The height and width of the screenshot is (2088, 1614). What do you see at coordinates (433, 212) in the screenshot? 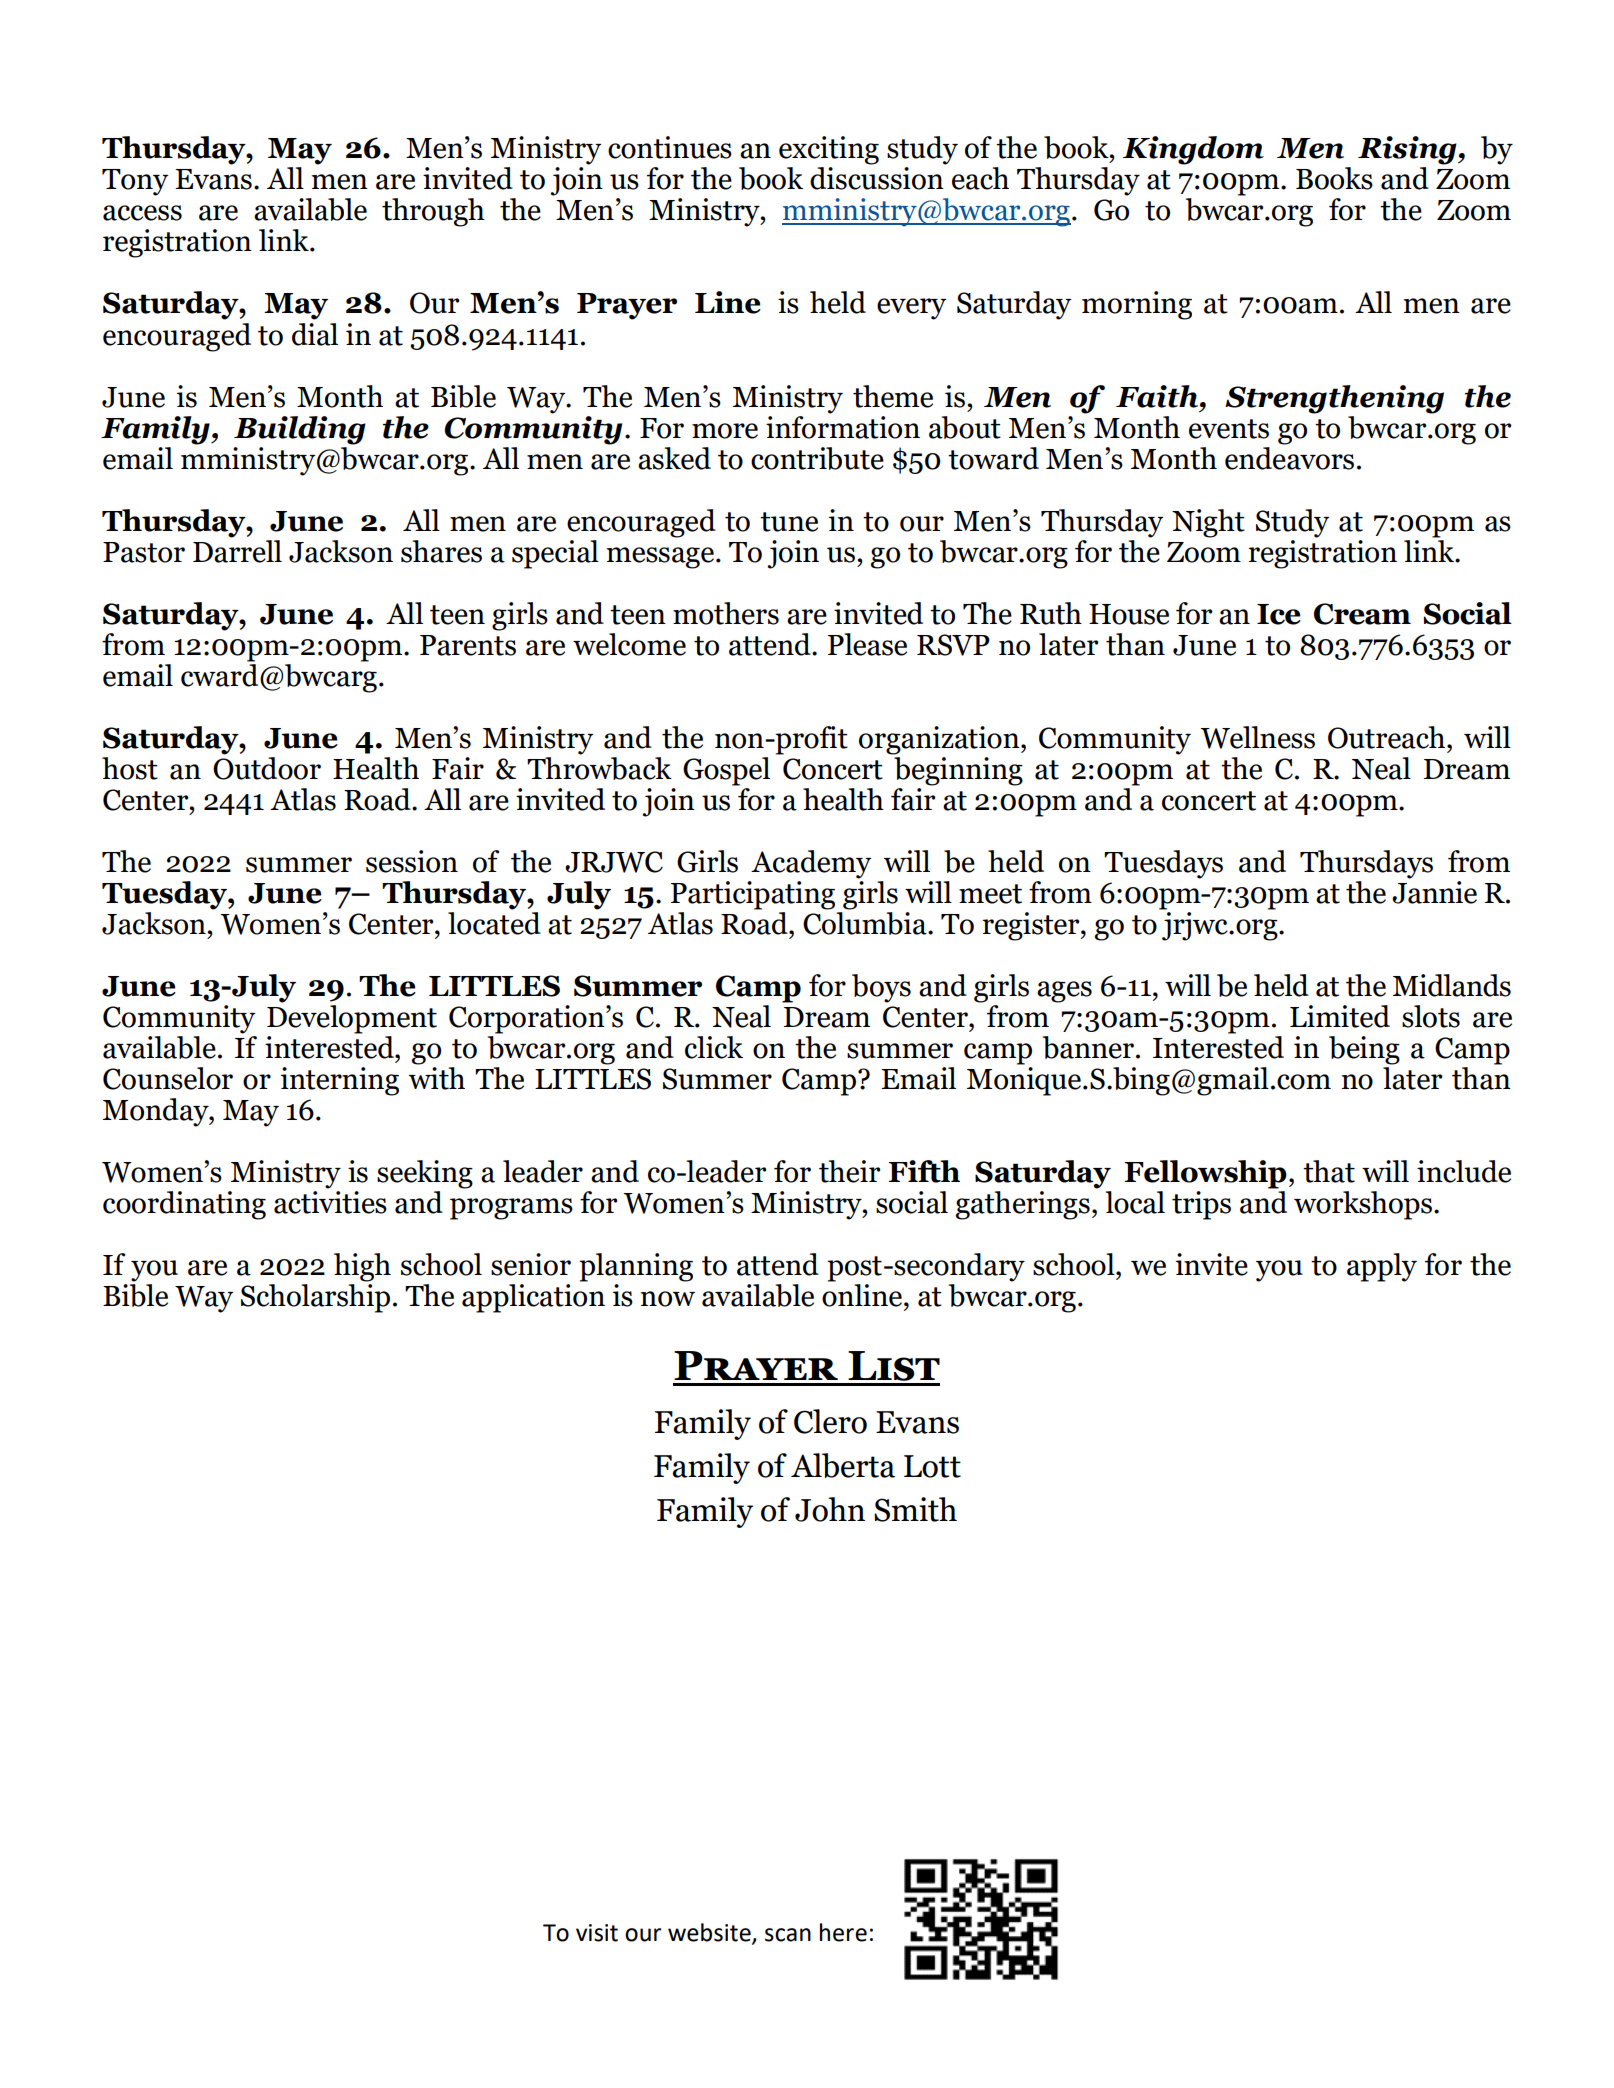
I see `through` at bounding box center [433, 212].
